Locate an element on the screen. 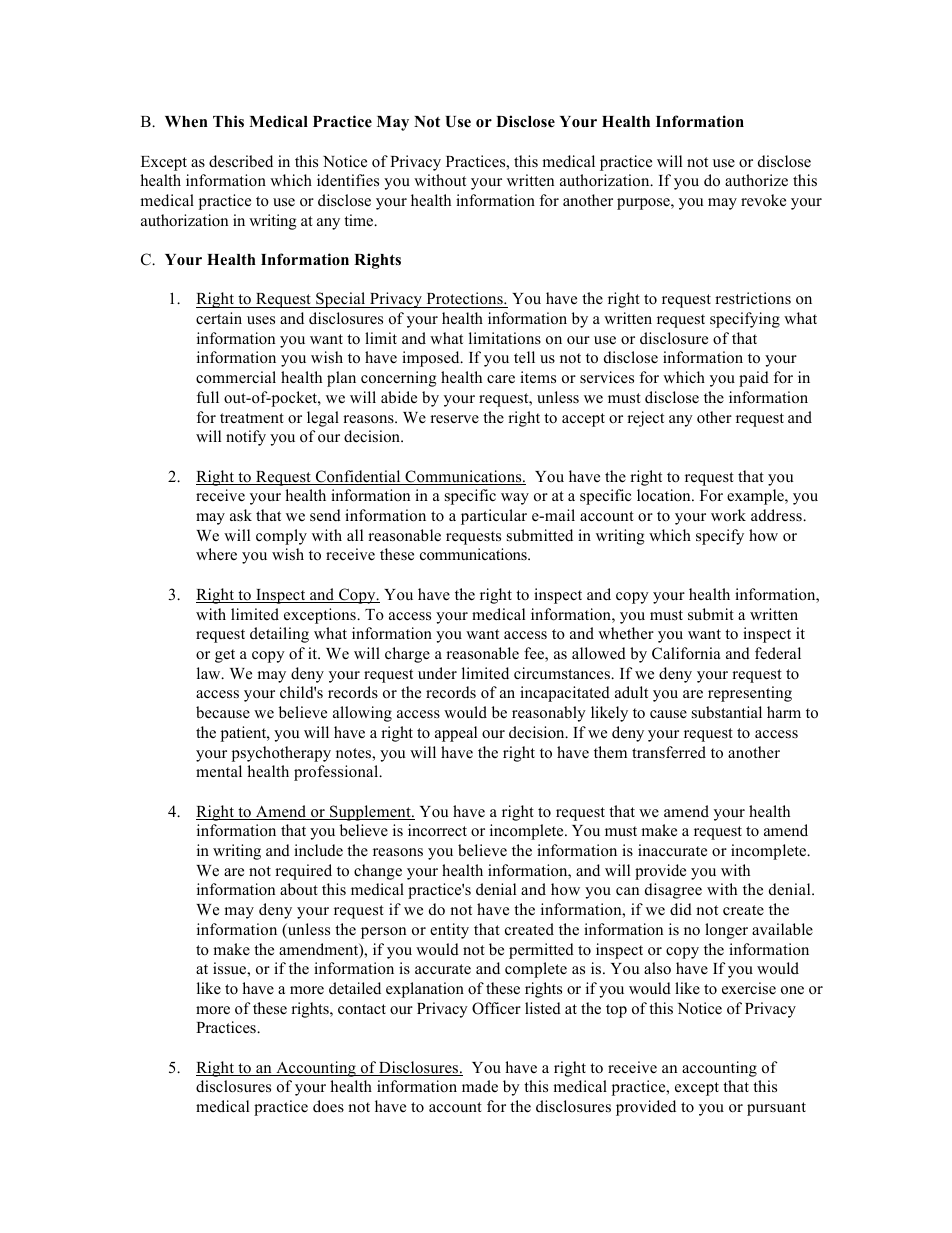 The height and width of the screenshot is (1233, 952). identifies is located at coordinates (348, 180).
